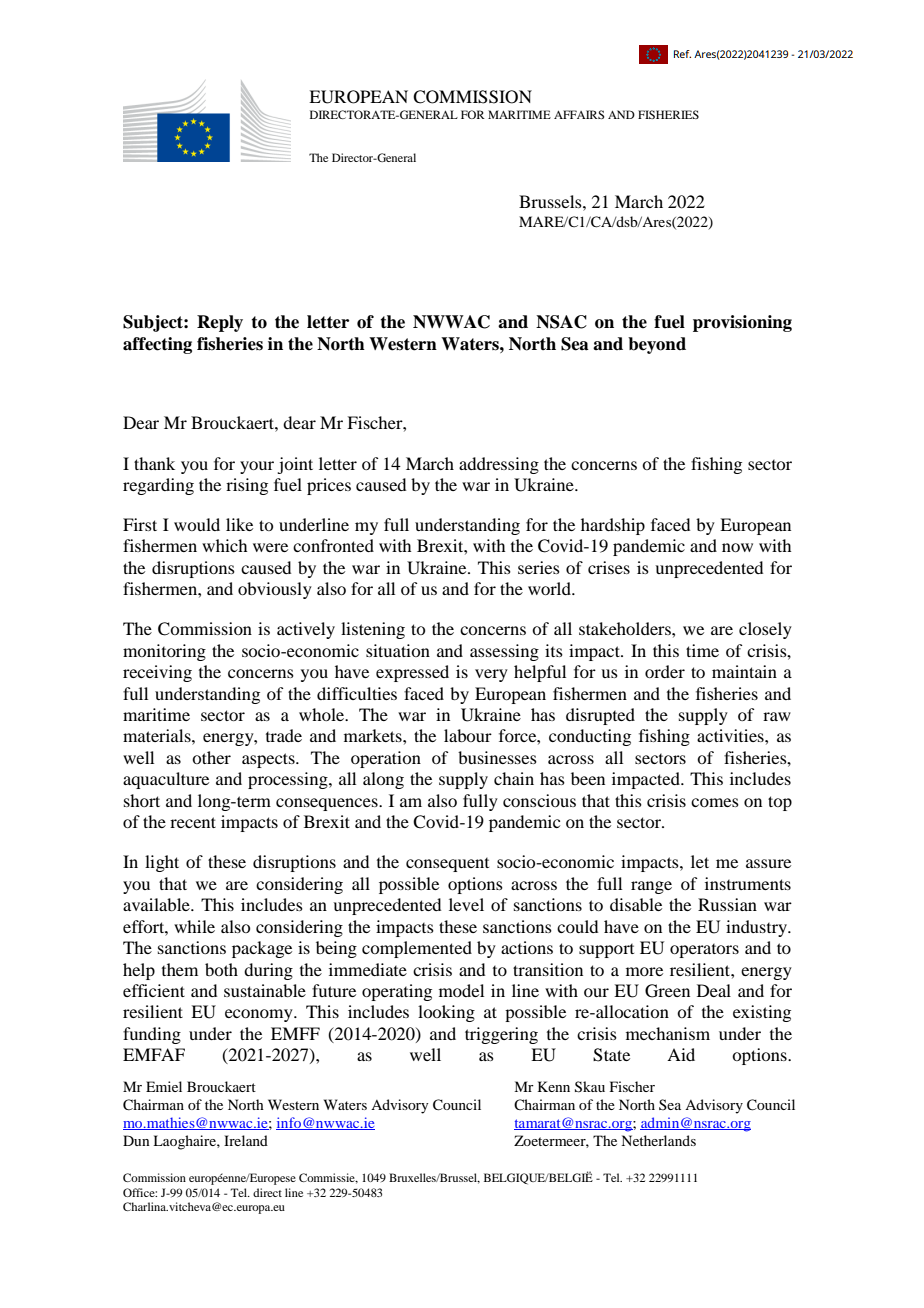 Image resolution: width=924 pixels, height=1308 pixels. What do you see at coordinates (765, 630) in the screenshot?
I see `closely` at bounding box center [765, 630].
